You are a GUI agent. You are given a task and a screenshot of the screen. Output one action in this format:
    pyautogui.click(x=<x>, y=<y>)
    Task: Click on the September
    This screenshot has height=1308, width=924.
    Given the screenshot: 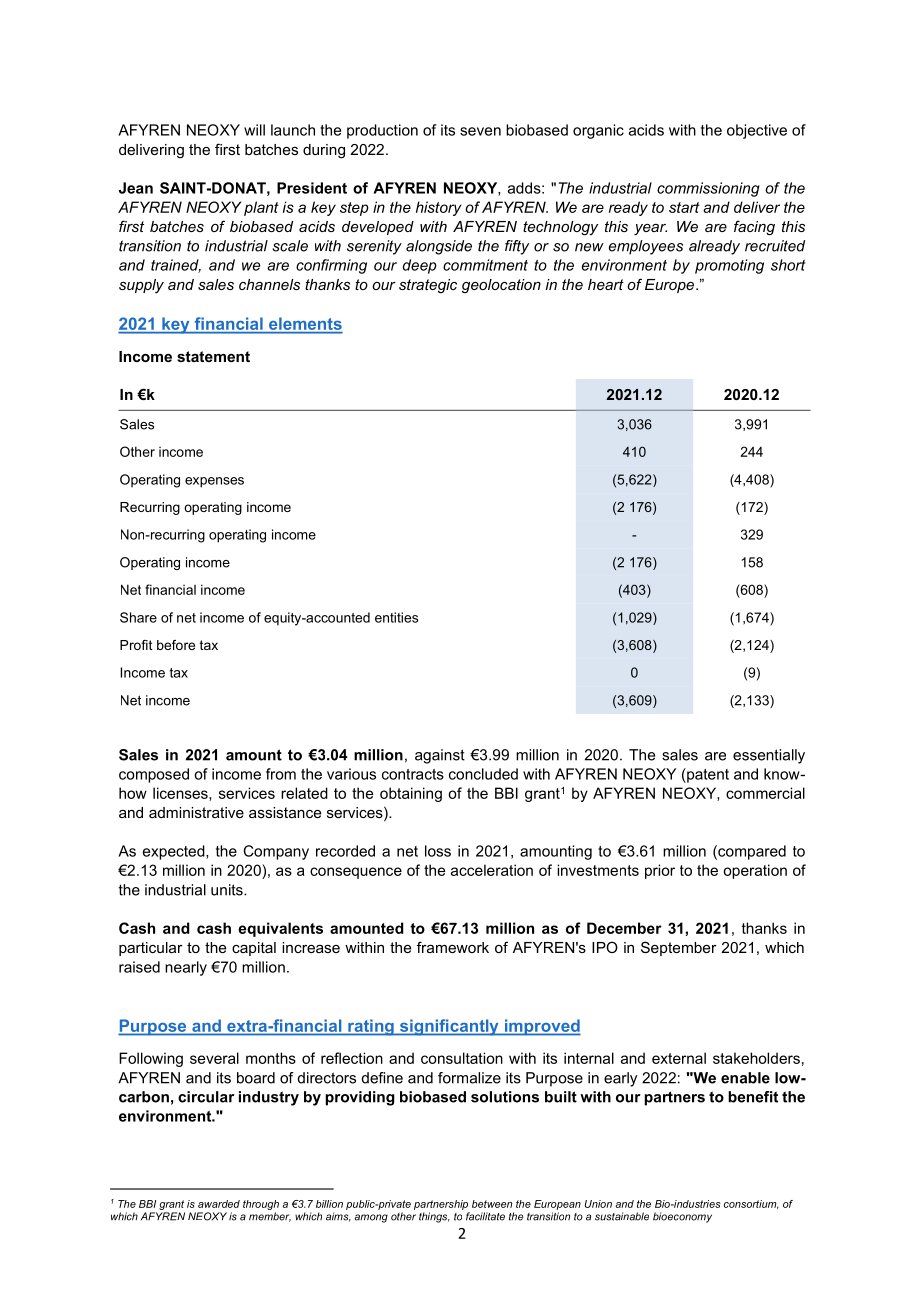 What is the action you would take?
    pyautogui.click(x=679, y=948)
